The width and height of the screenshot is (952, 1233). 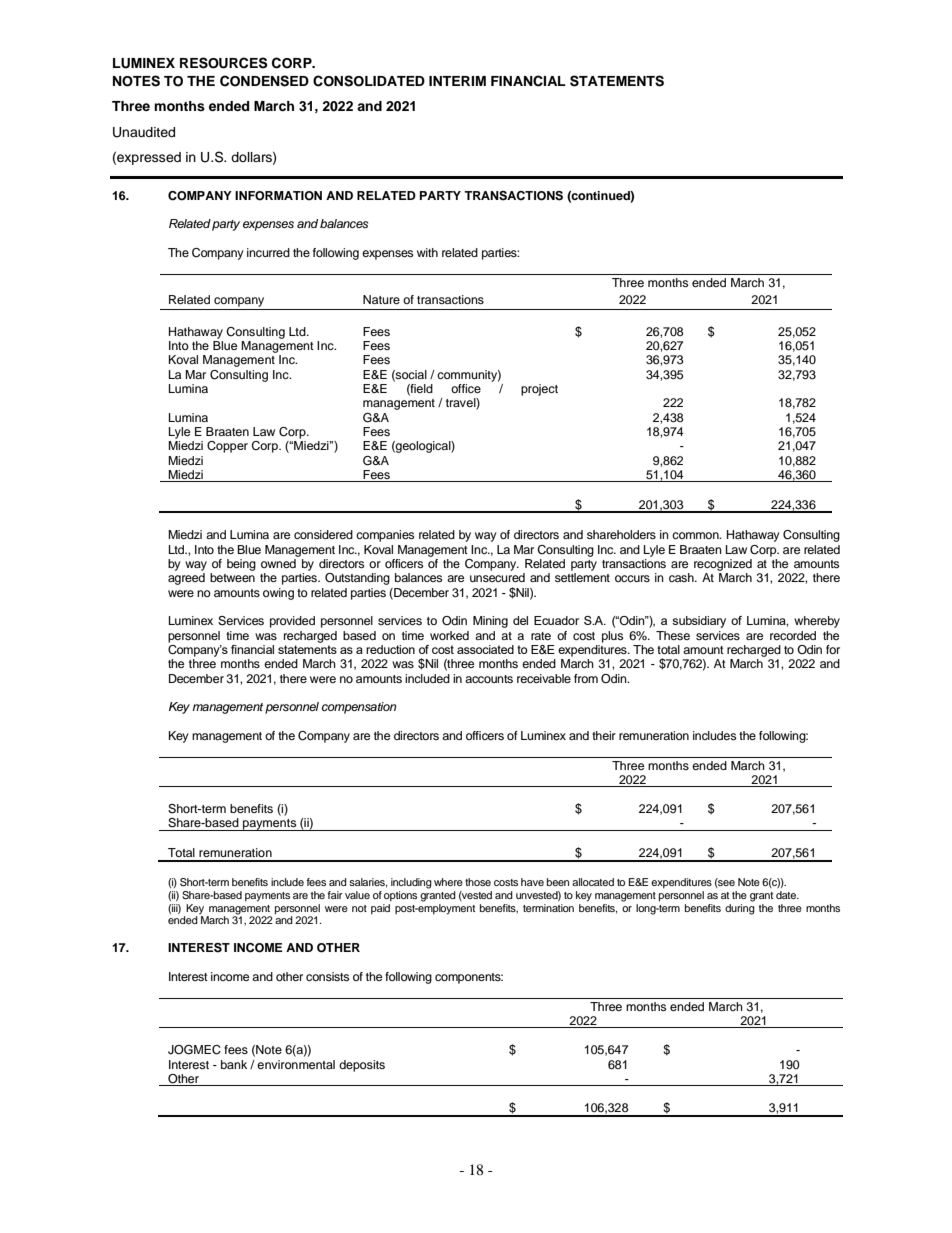 What do you see at coordinates (234, 1064) in the screenshot?
I see `bank` at bounding box center [234, 1064].
